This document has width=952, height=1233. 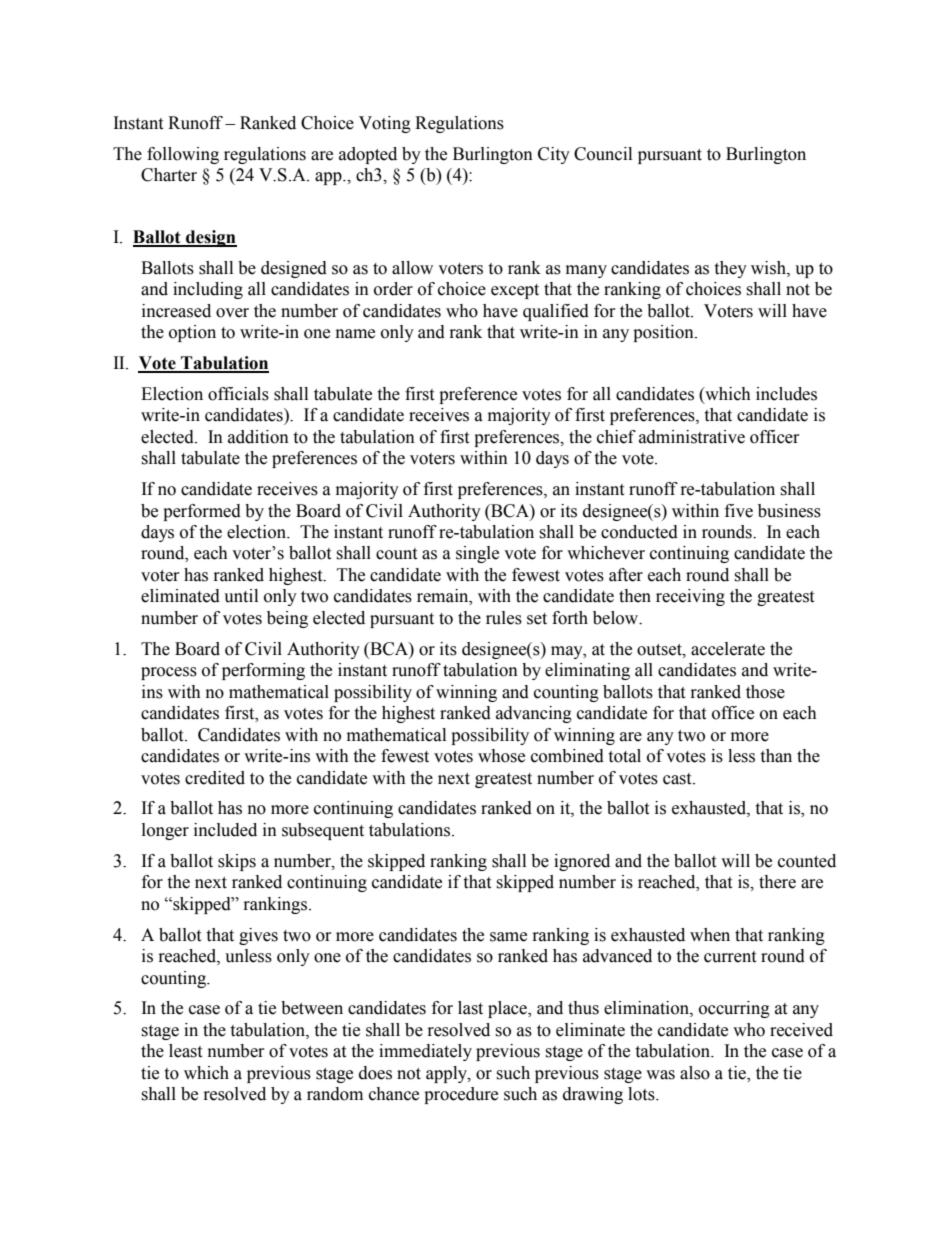 What do you see at coordinates (603, 154) in the document?
I see `Council` at bounding box center [603, 154].
